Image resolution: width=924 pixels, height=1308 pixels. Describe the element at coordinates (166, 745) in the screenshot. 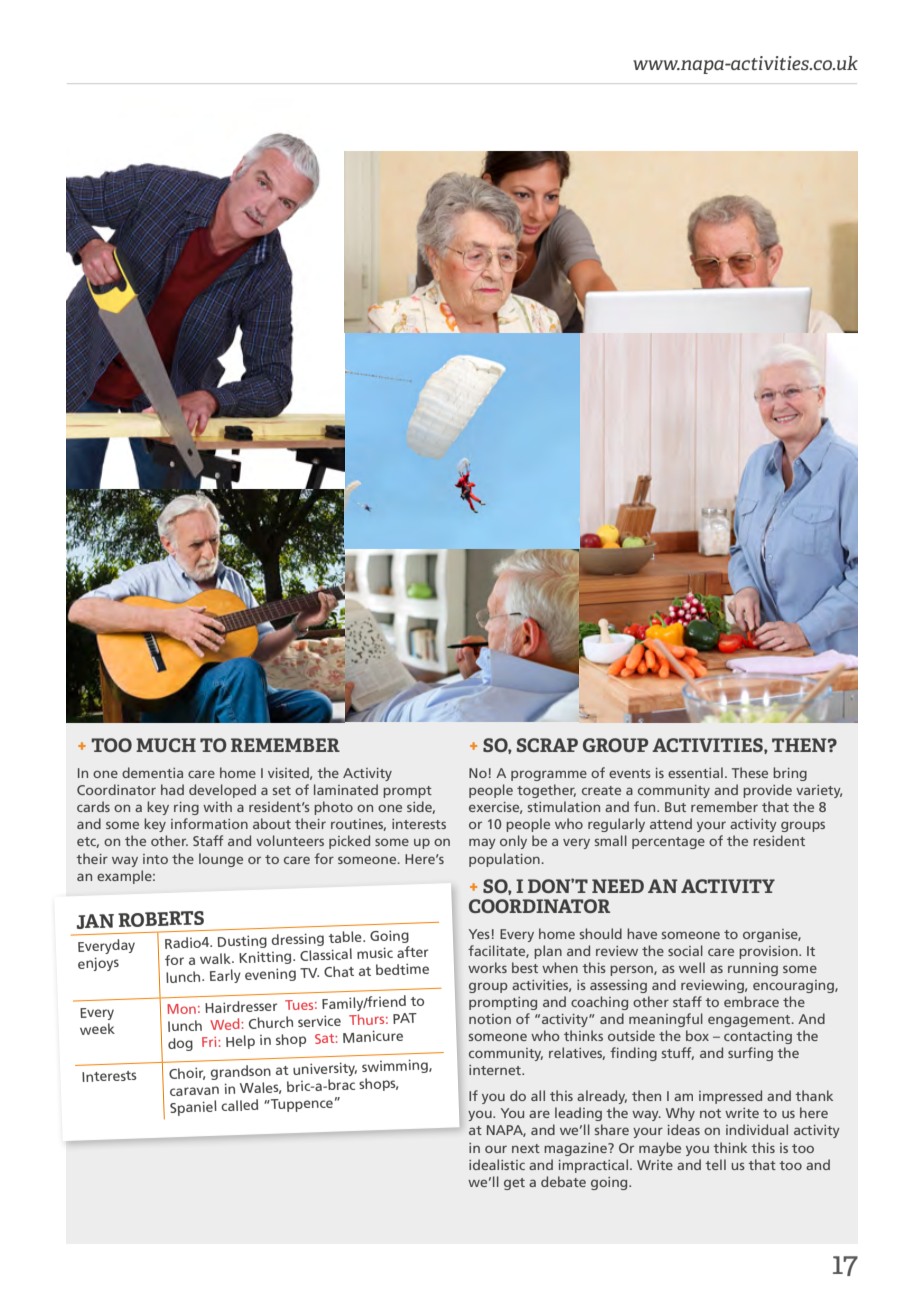

I see `MUCH` at that location.
